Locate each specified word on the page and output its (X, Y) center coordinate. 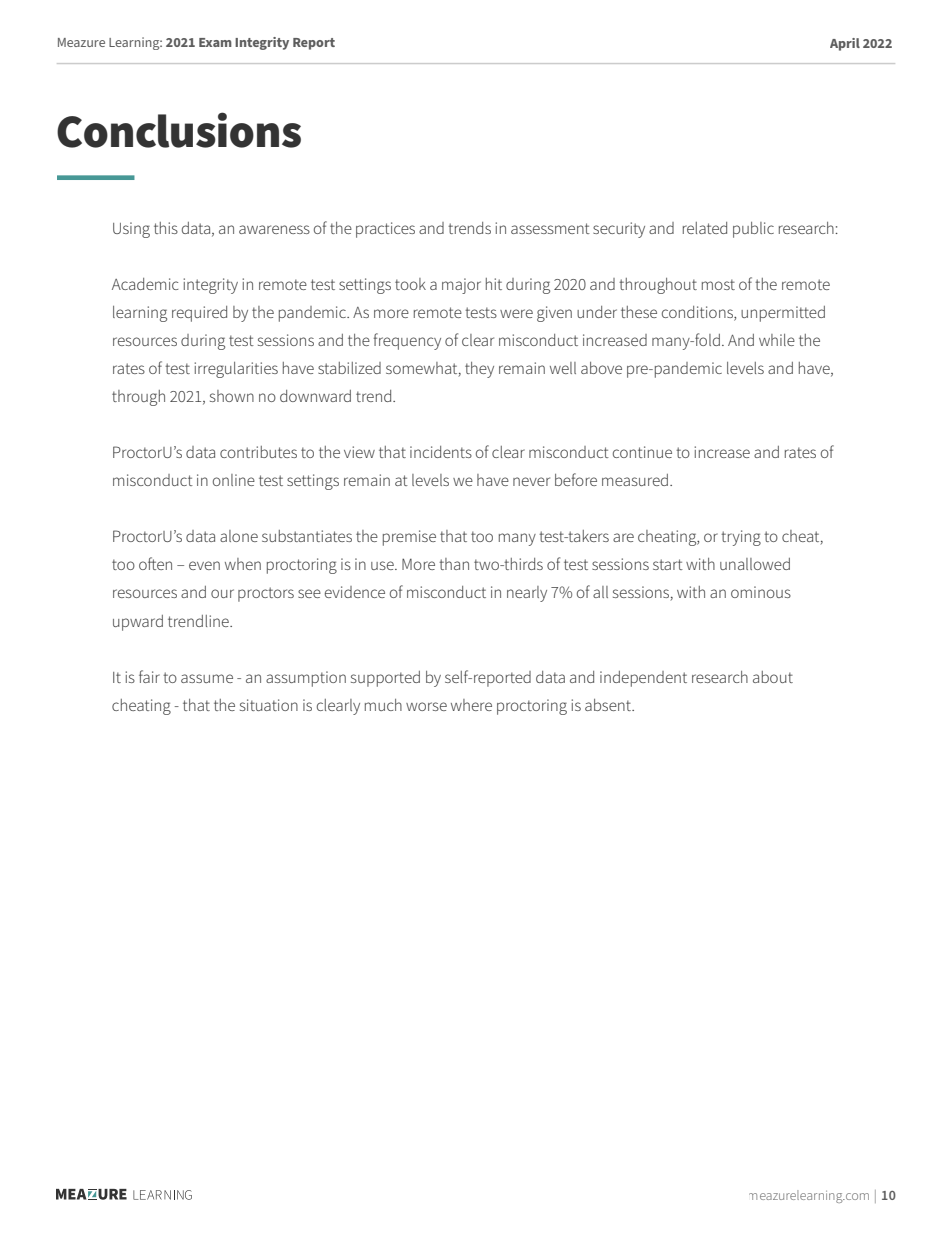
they (479, 370)
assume (207, 678)
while (777, 340)
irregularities (236, 370)
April (845, 44)
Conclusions (179, 130)
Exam (215, 42)
